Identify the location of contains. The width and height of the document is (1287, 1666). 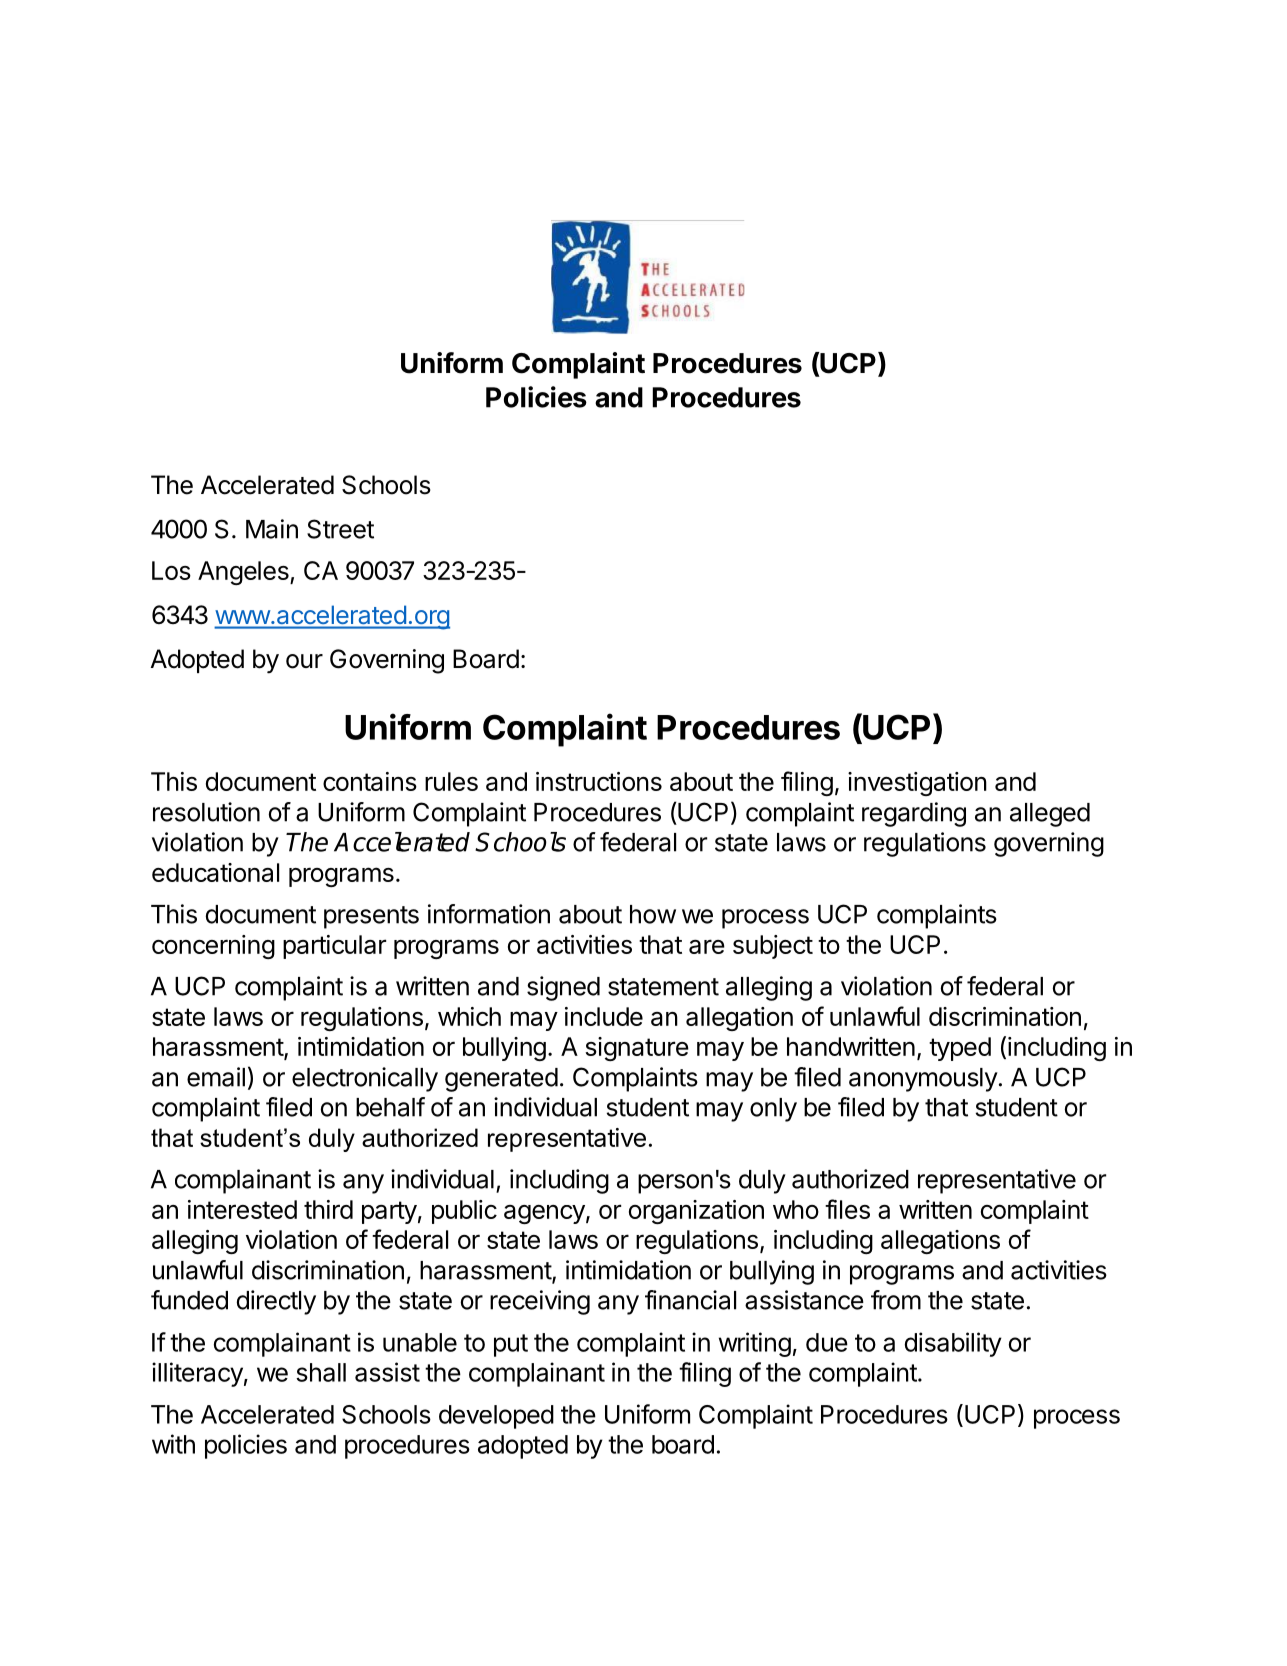
(370, 781).
